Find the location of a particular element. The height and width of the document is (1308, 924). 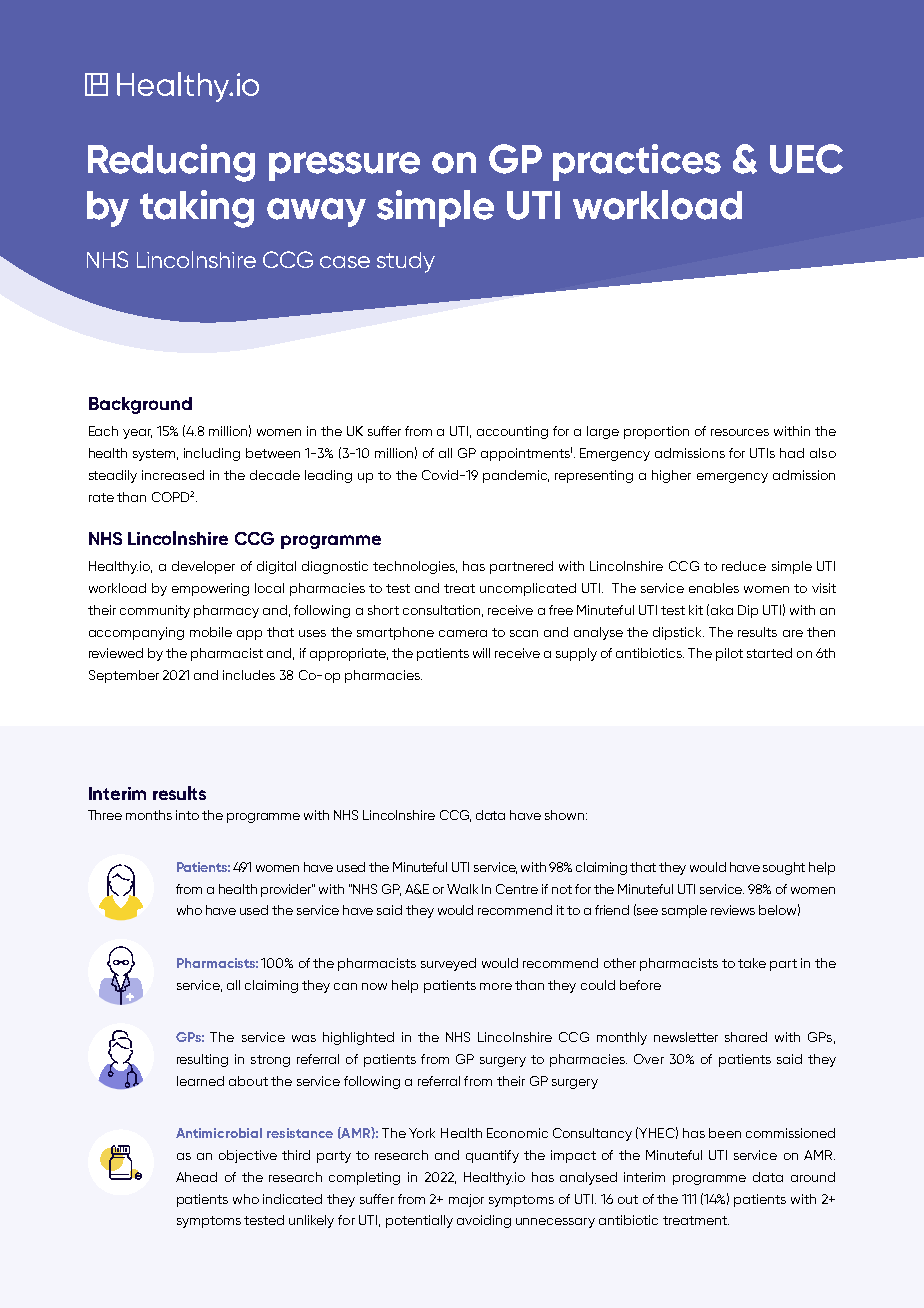

study is located at coordinates (406, 262).
